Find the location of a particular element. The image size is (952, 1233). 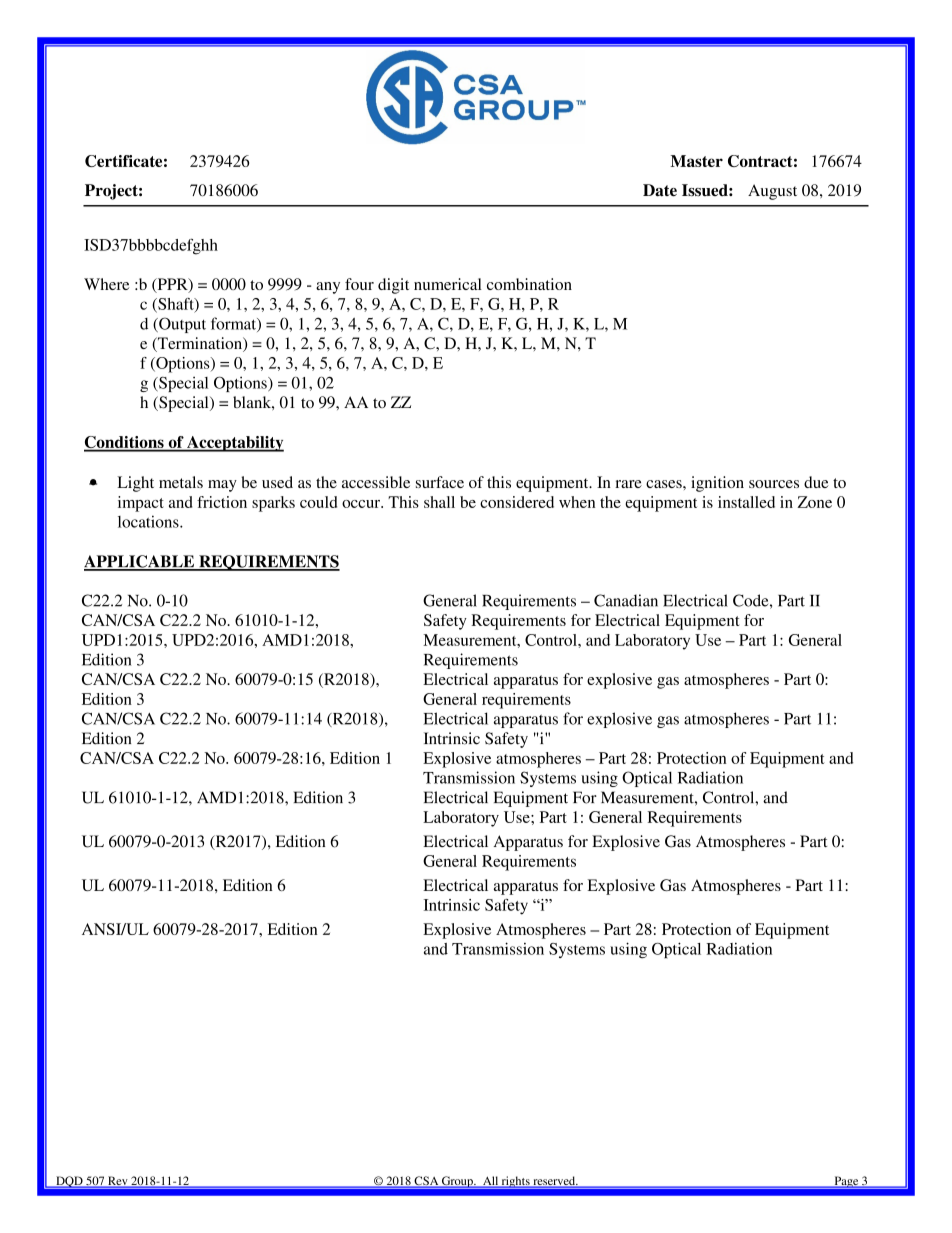

PPR is located at coordinates (172, 285).
